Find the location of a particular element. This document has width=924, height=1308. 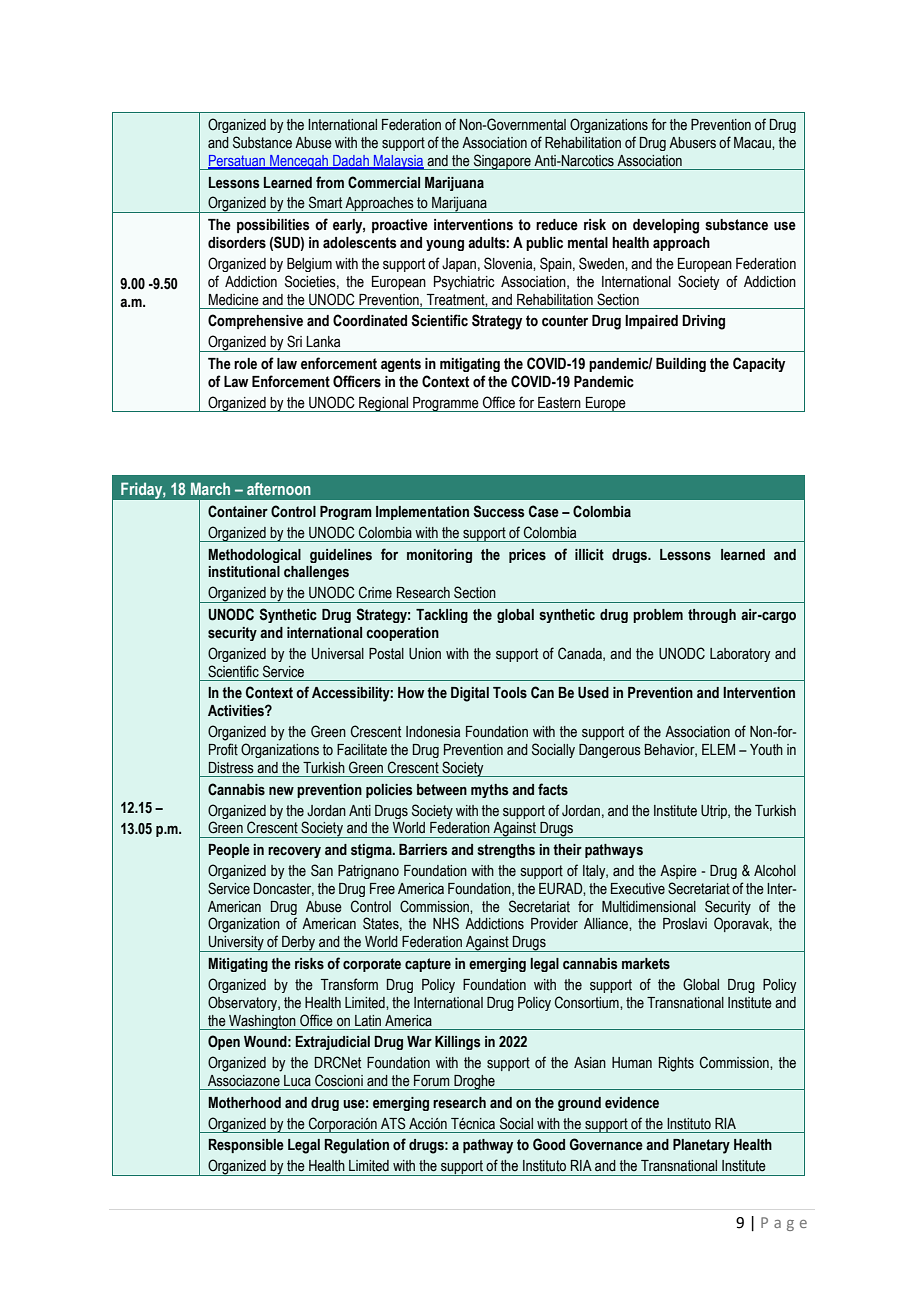

from is located at coordinates (330, 182).
